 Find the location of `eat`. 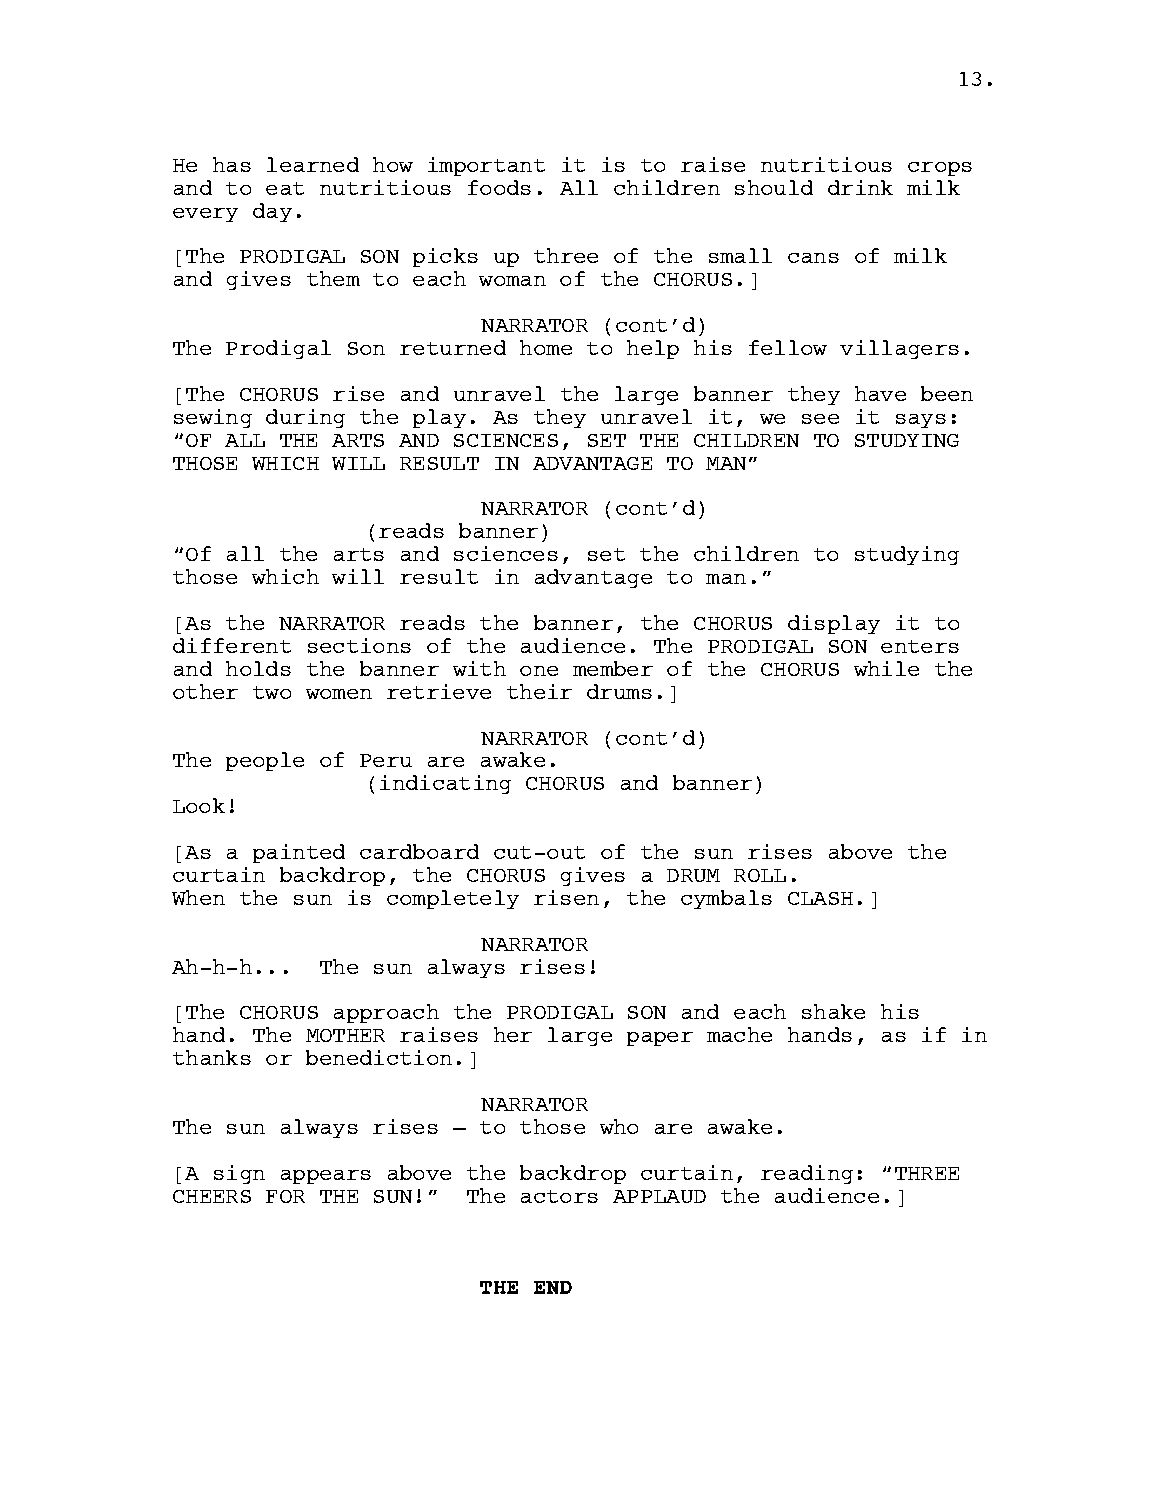

eat is located at coordinates (285, 188).
